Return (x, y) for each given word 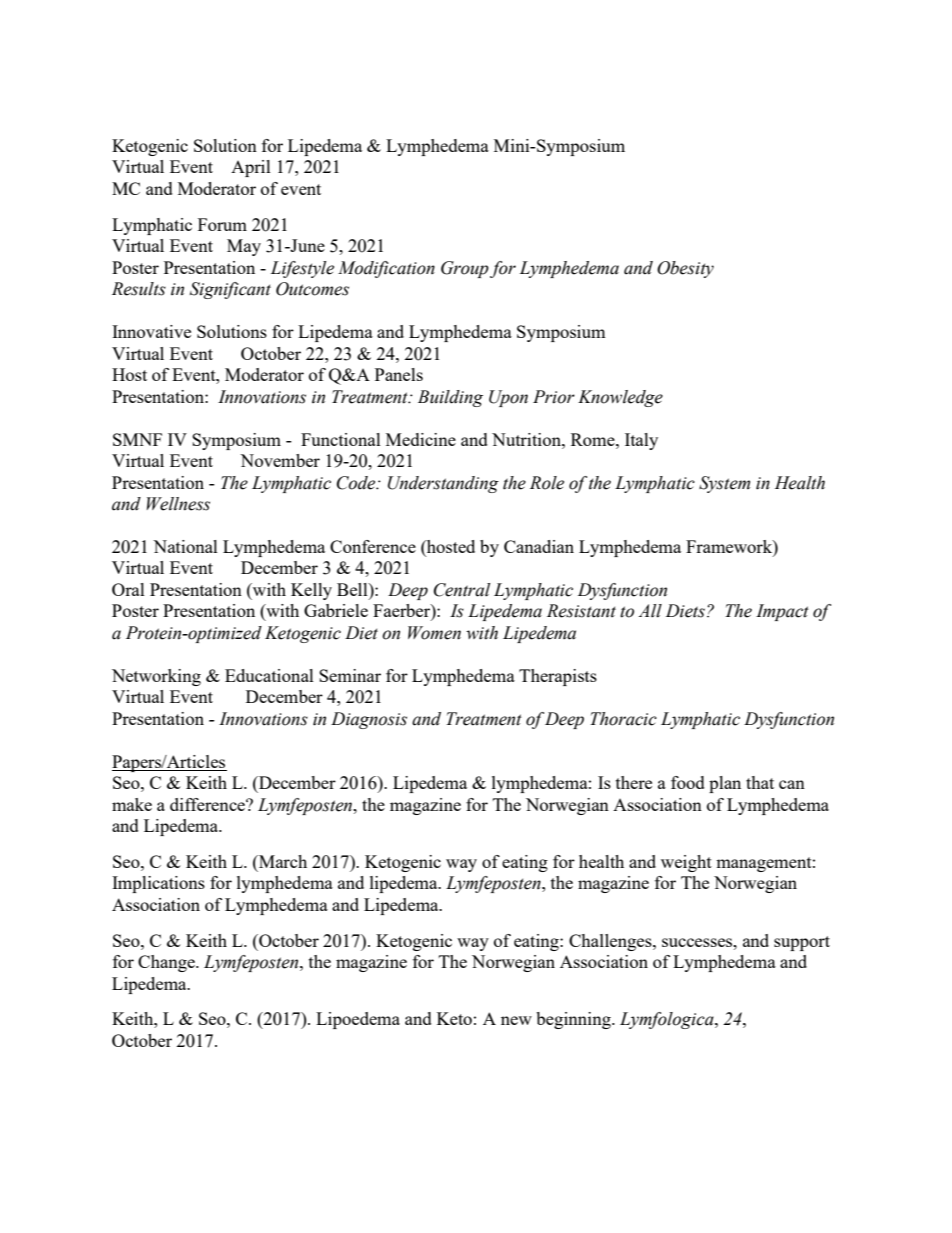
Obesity (685, 269)
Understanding (443, 484)
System (724, 484)
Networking (156, 677)
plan (725, 784)
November (280, 460)
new (516, 1020)
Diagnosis (369, 720)
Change (167, 963)
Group (465, 269)
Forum (222, 224)
